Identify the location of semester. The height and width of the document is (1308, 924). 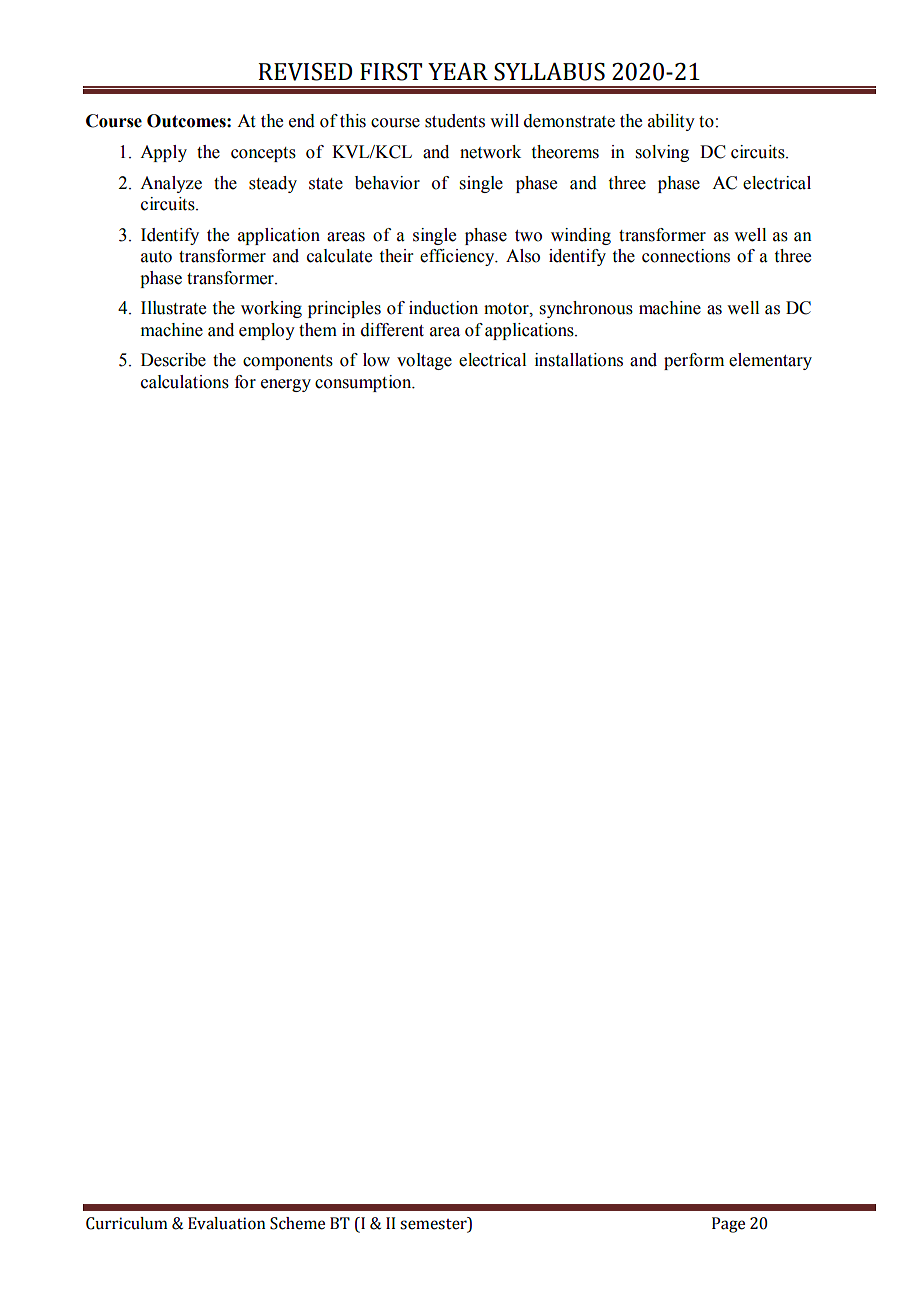
(434, 1223).
